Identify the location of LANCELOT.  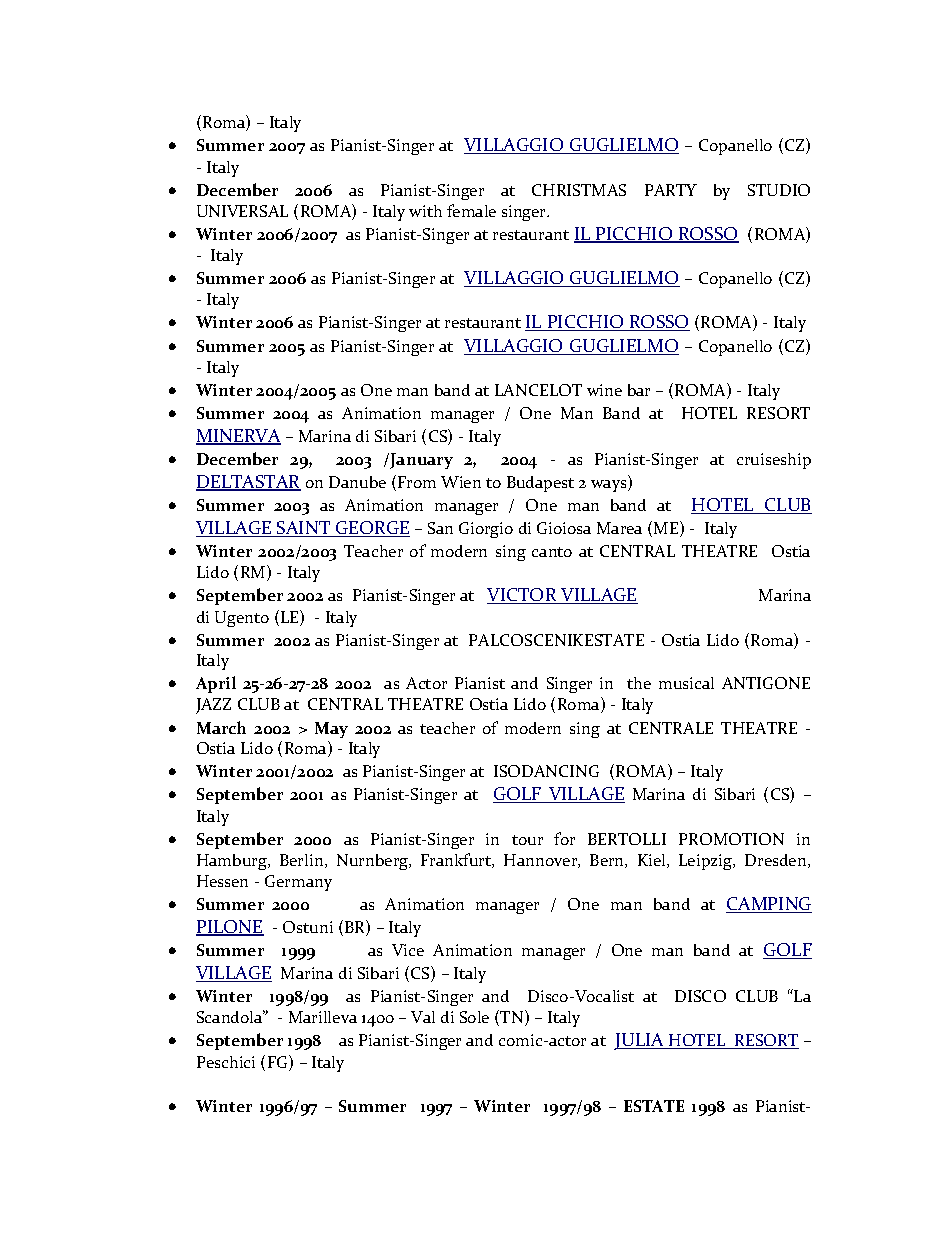
(538, 390).
